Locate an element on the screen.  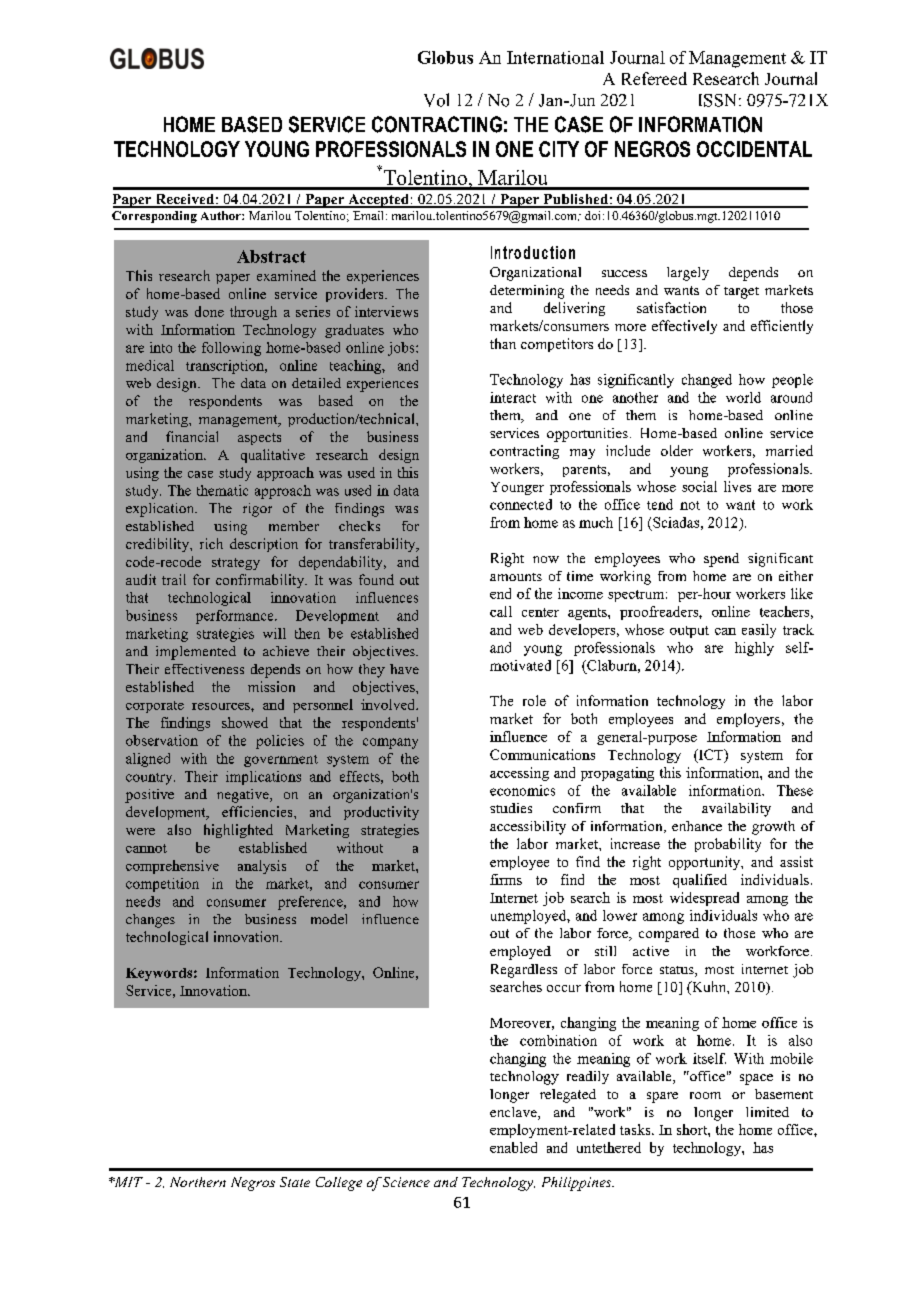
performance is located at coordinates (236, 617).
